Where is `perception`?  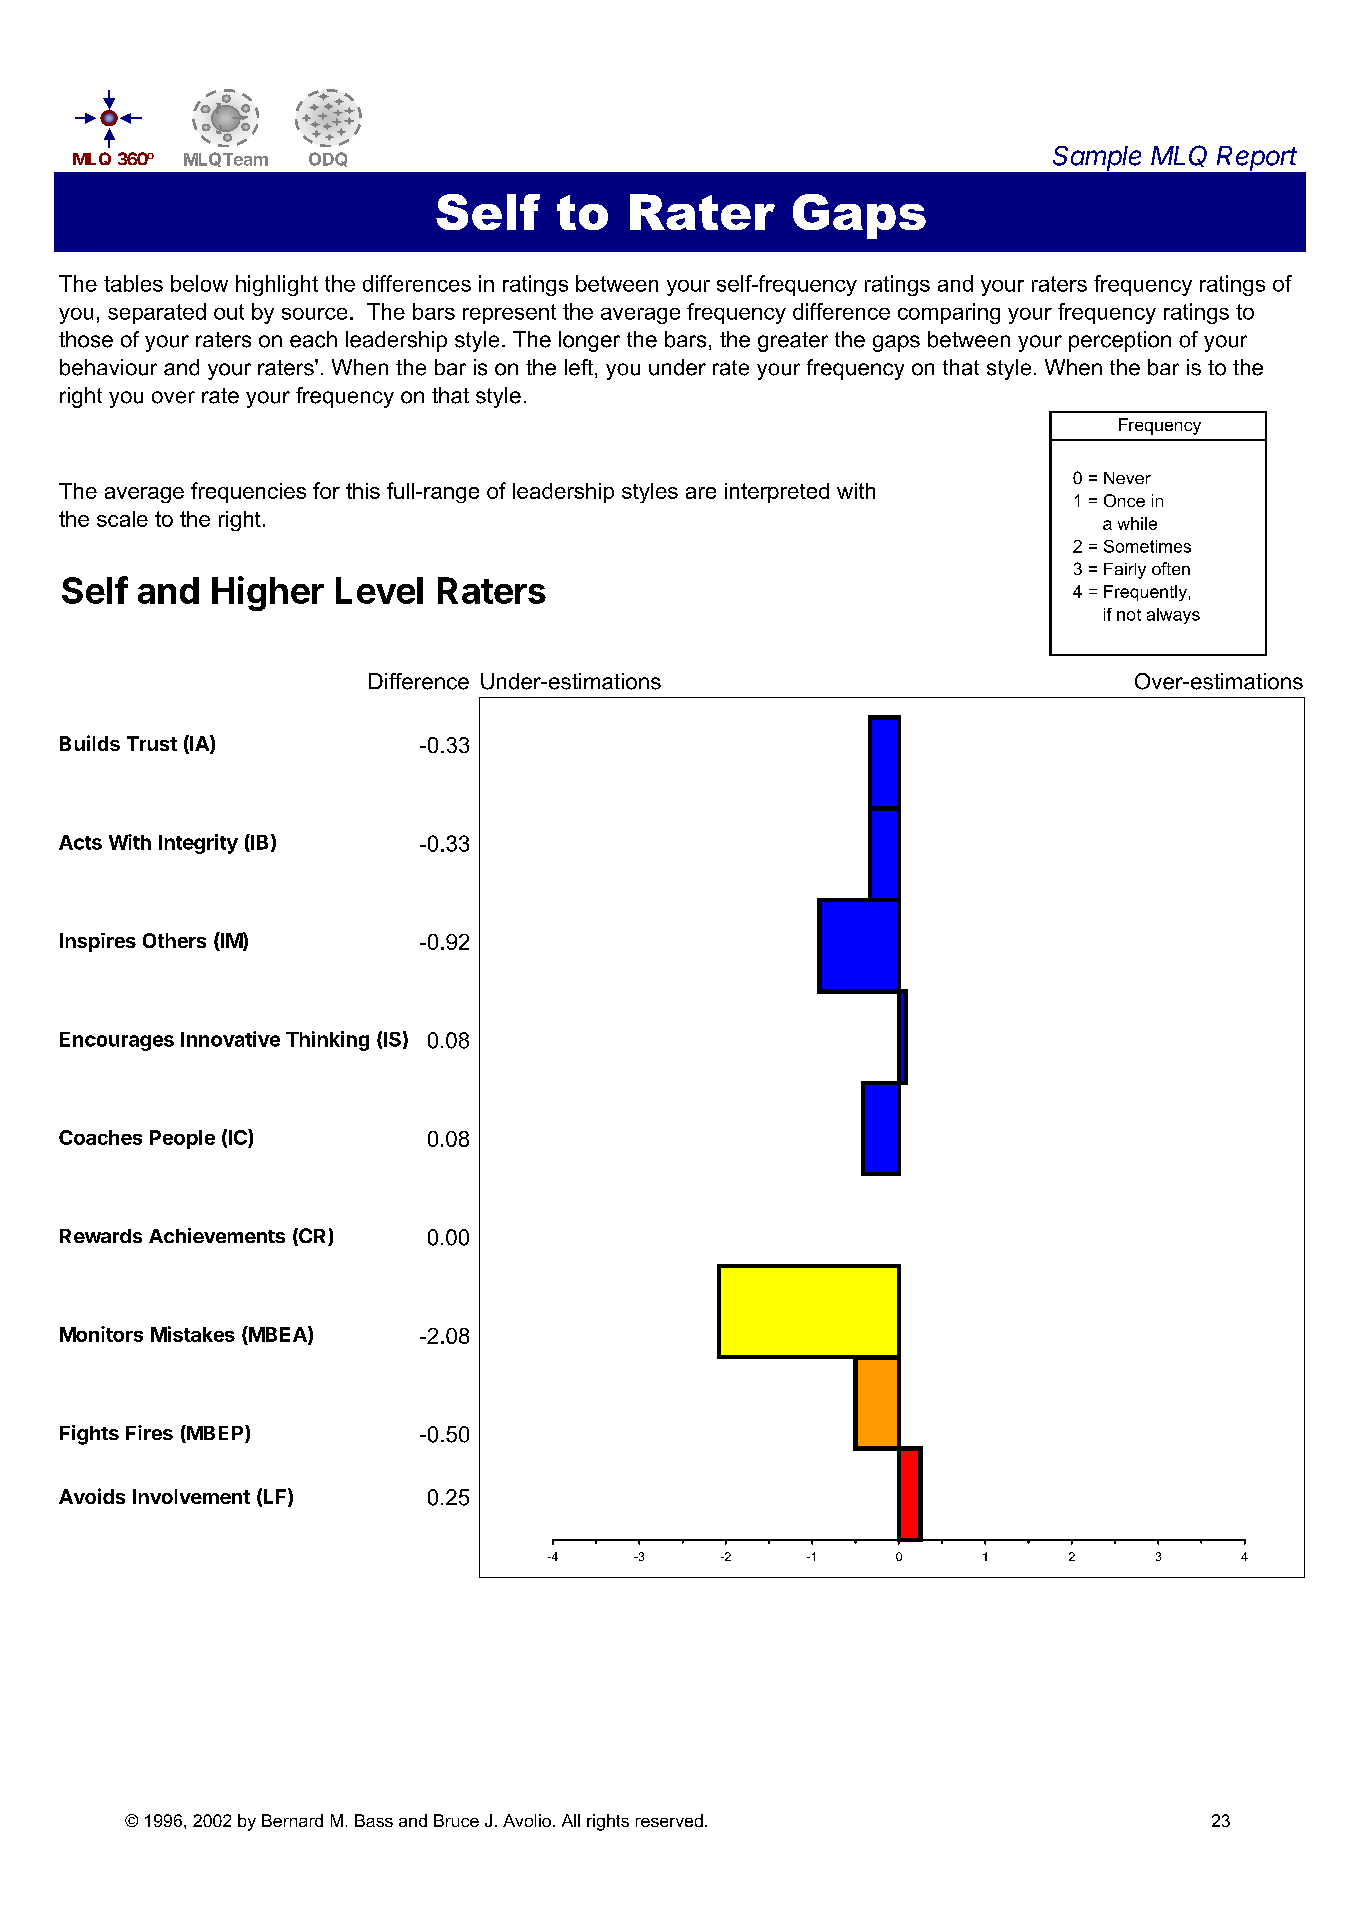 perception is located at coordinates (1120, 341).
